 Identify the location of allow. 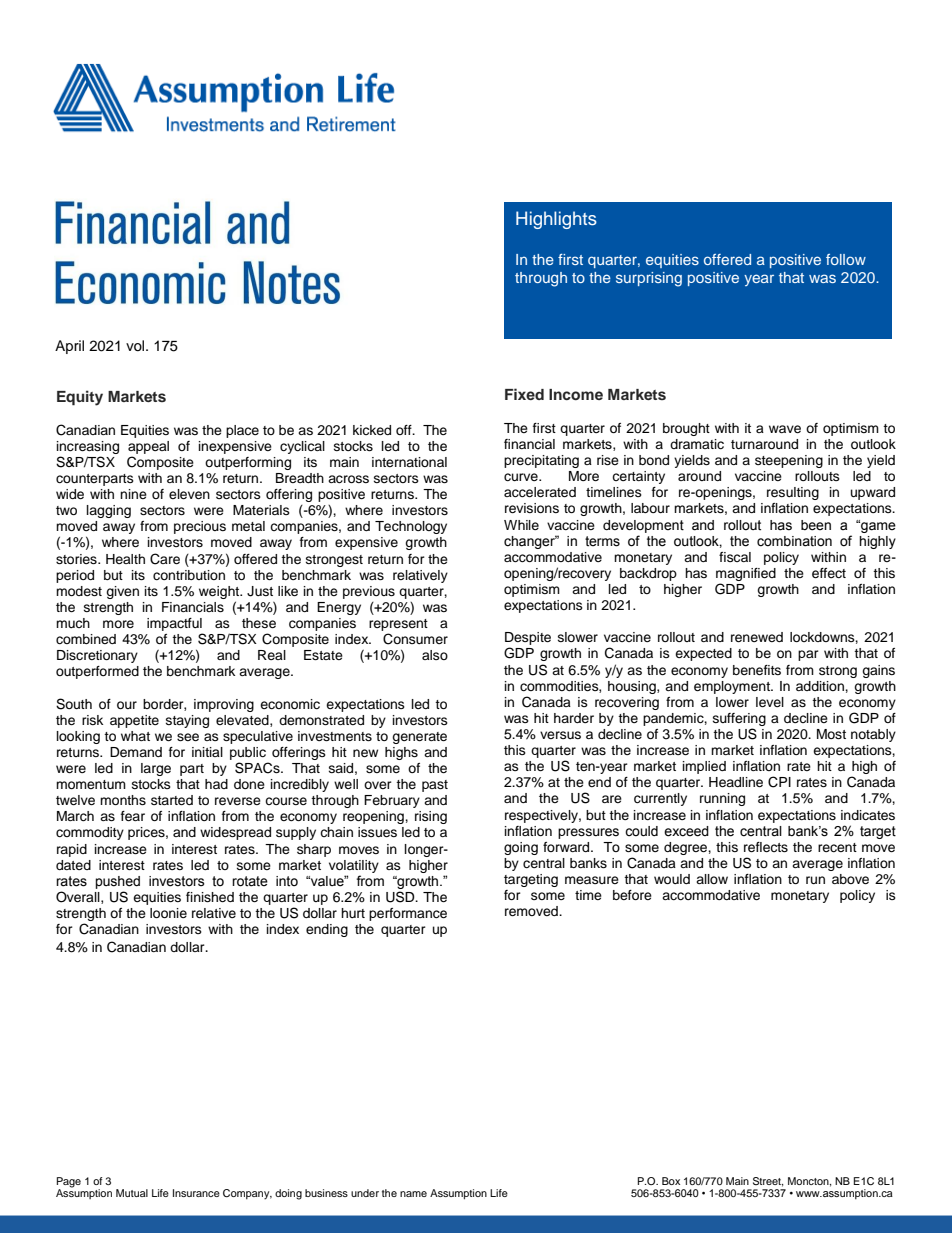
(712, 879).
